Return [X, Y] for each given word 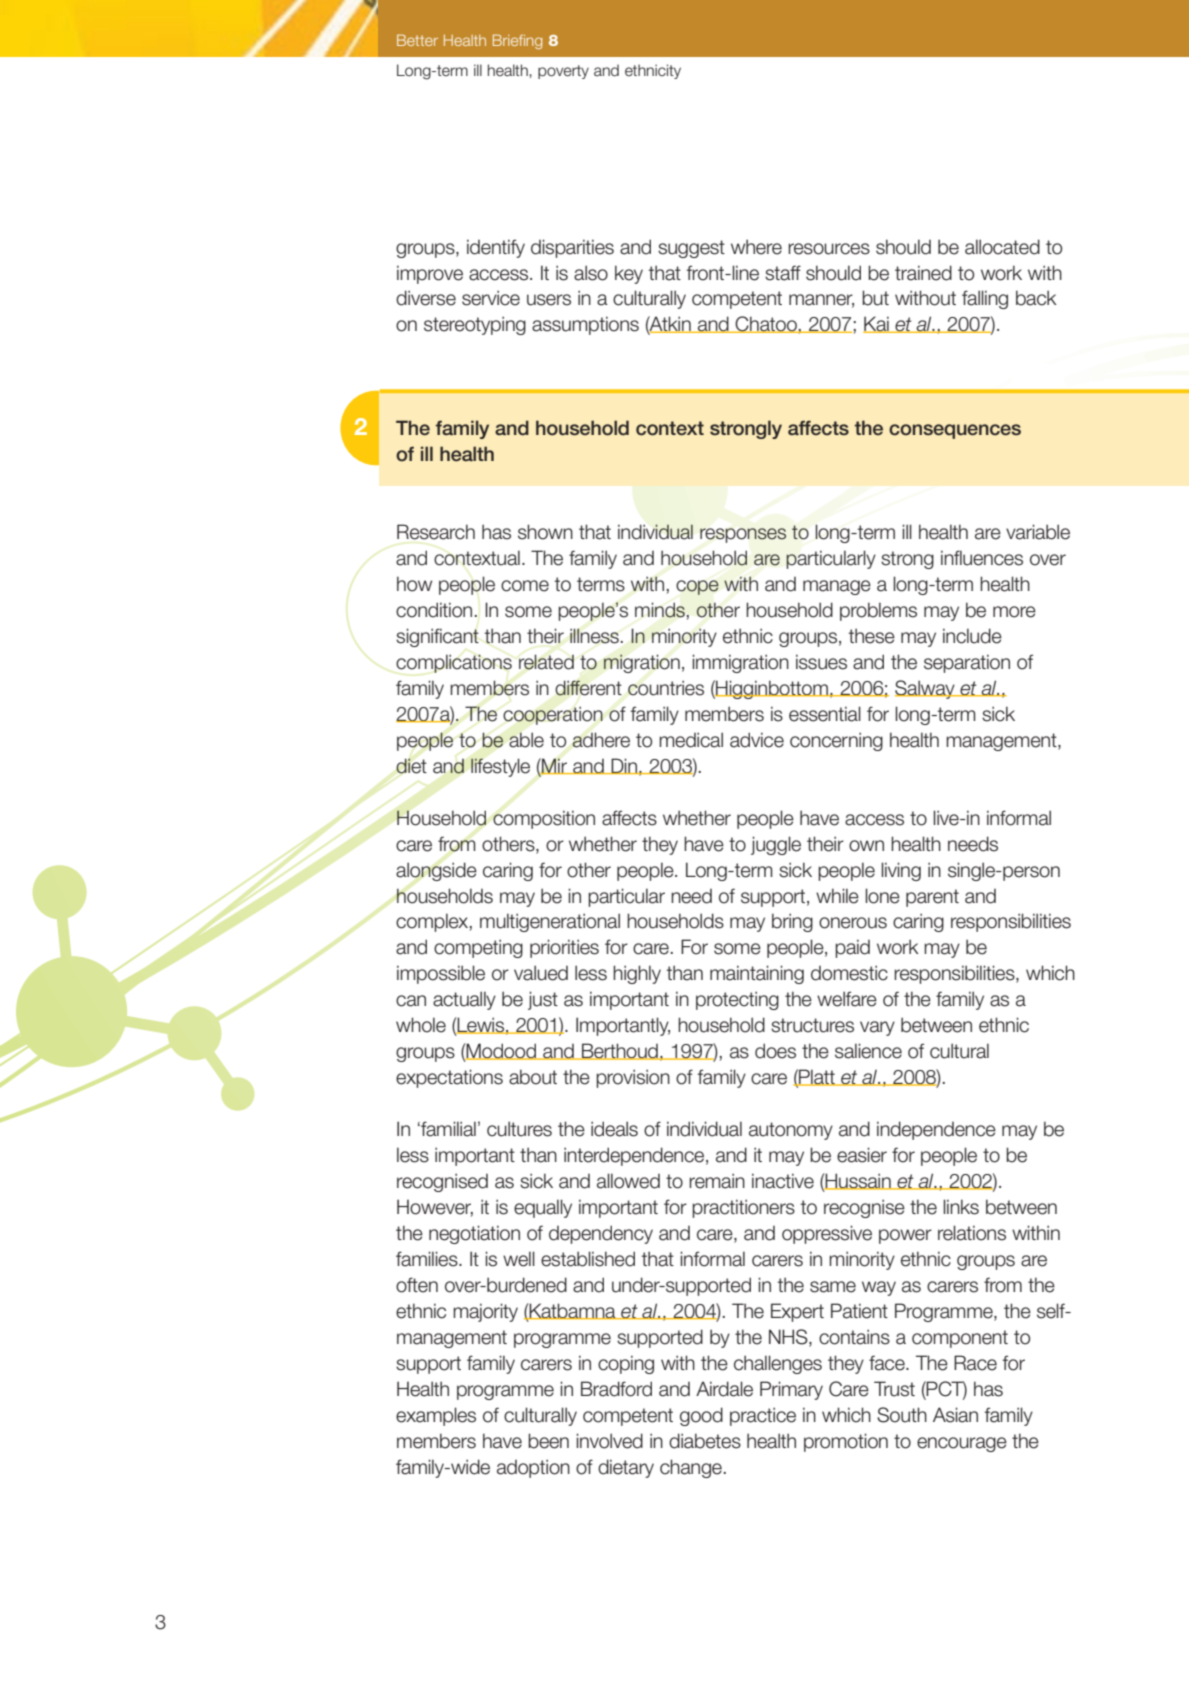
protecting [737, 1000]
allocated [1002, 247]
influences [982, 558]
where [756, 247]
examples [436, 1416]
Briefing [517, 41]
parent [932, 898]
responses [743, 535]
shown [545, 532]
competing [478, 948]
